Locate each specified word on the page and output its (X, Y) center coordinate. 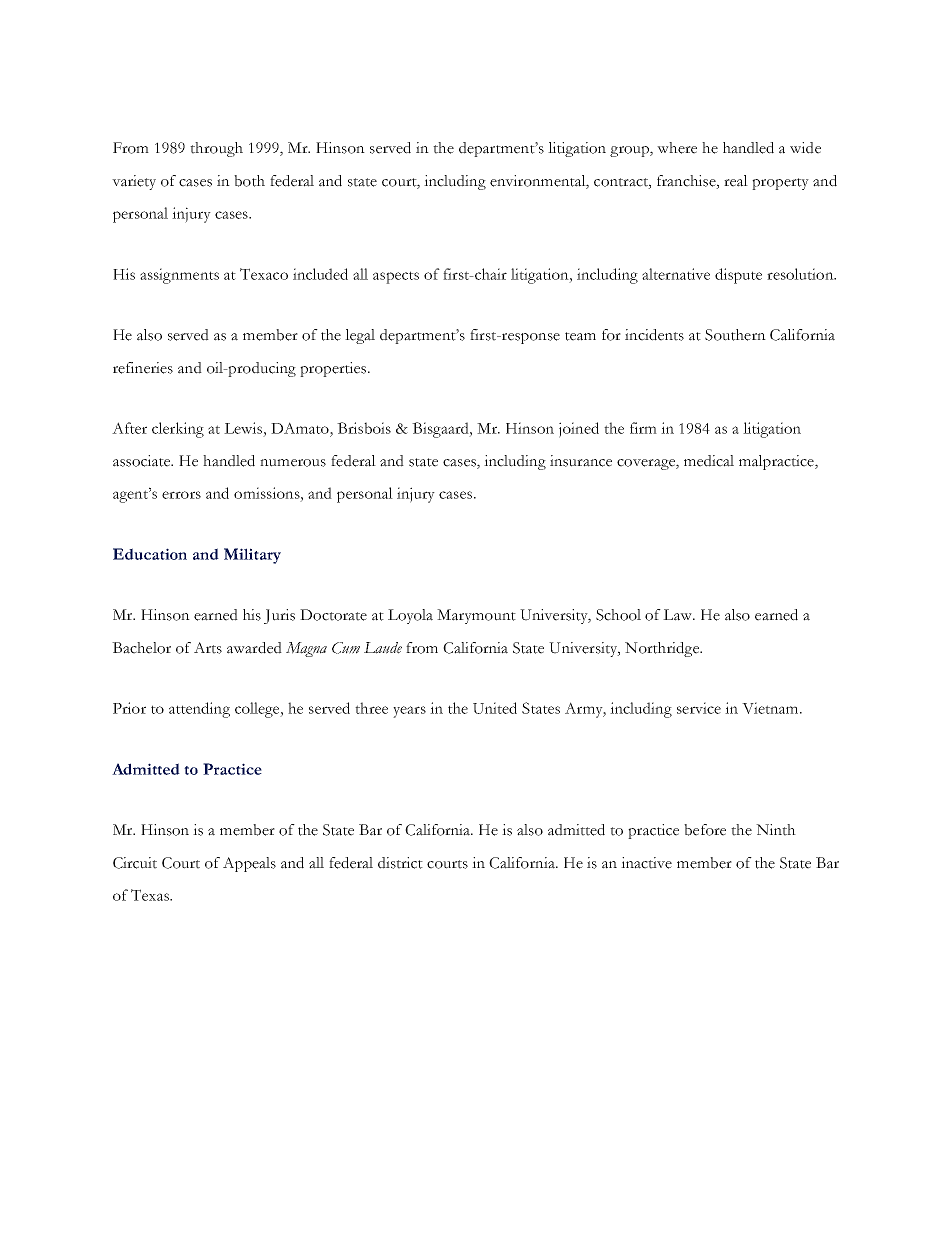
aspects (396, 277)
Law (679, 615)
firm (643, 428)
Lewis (243, 428)
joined (579, 430)
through (216, 149)
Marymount (476, 616)
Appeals (249, 864)
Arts (208, 648)
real (736, 181)
